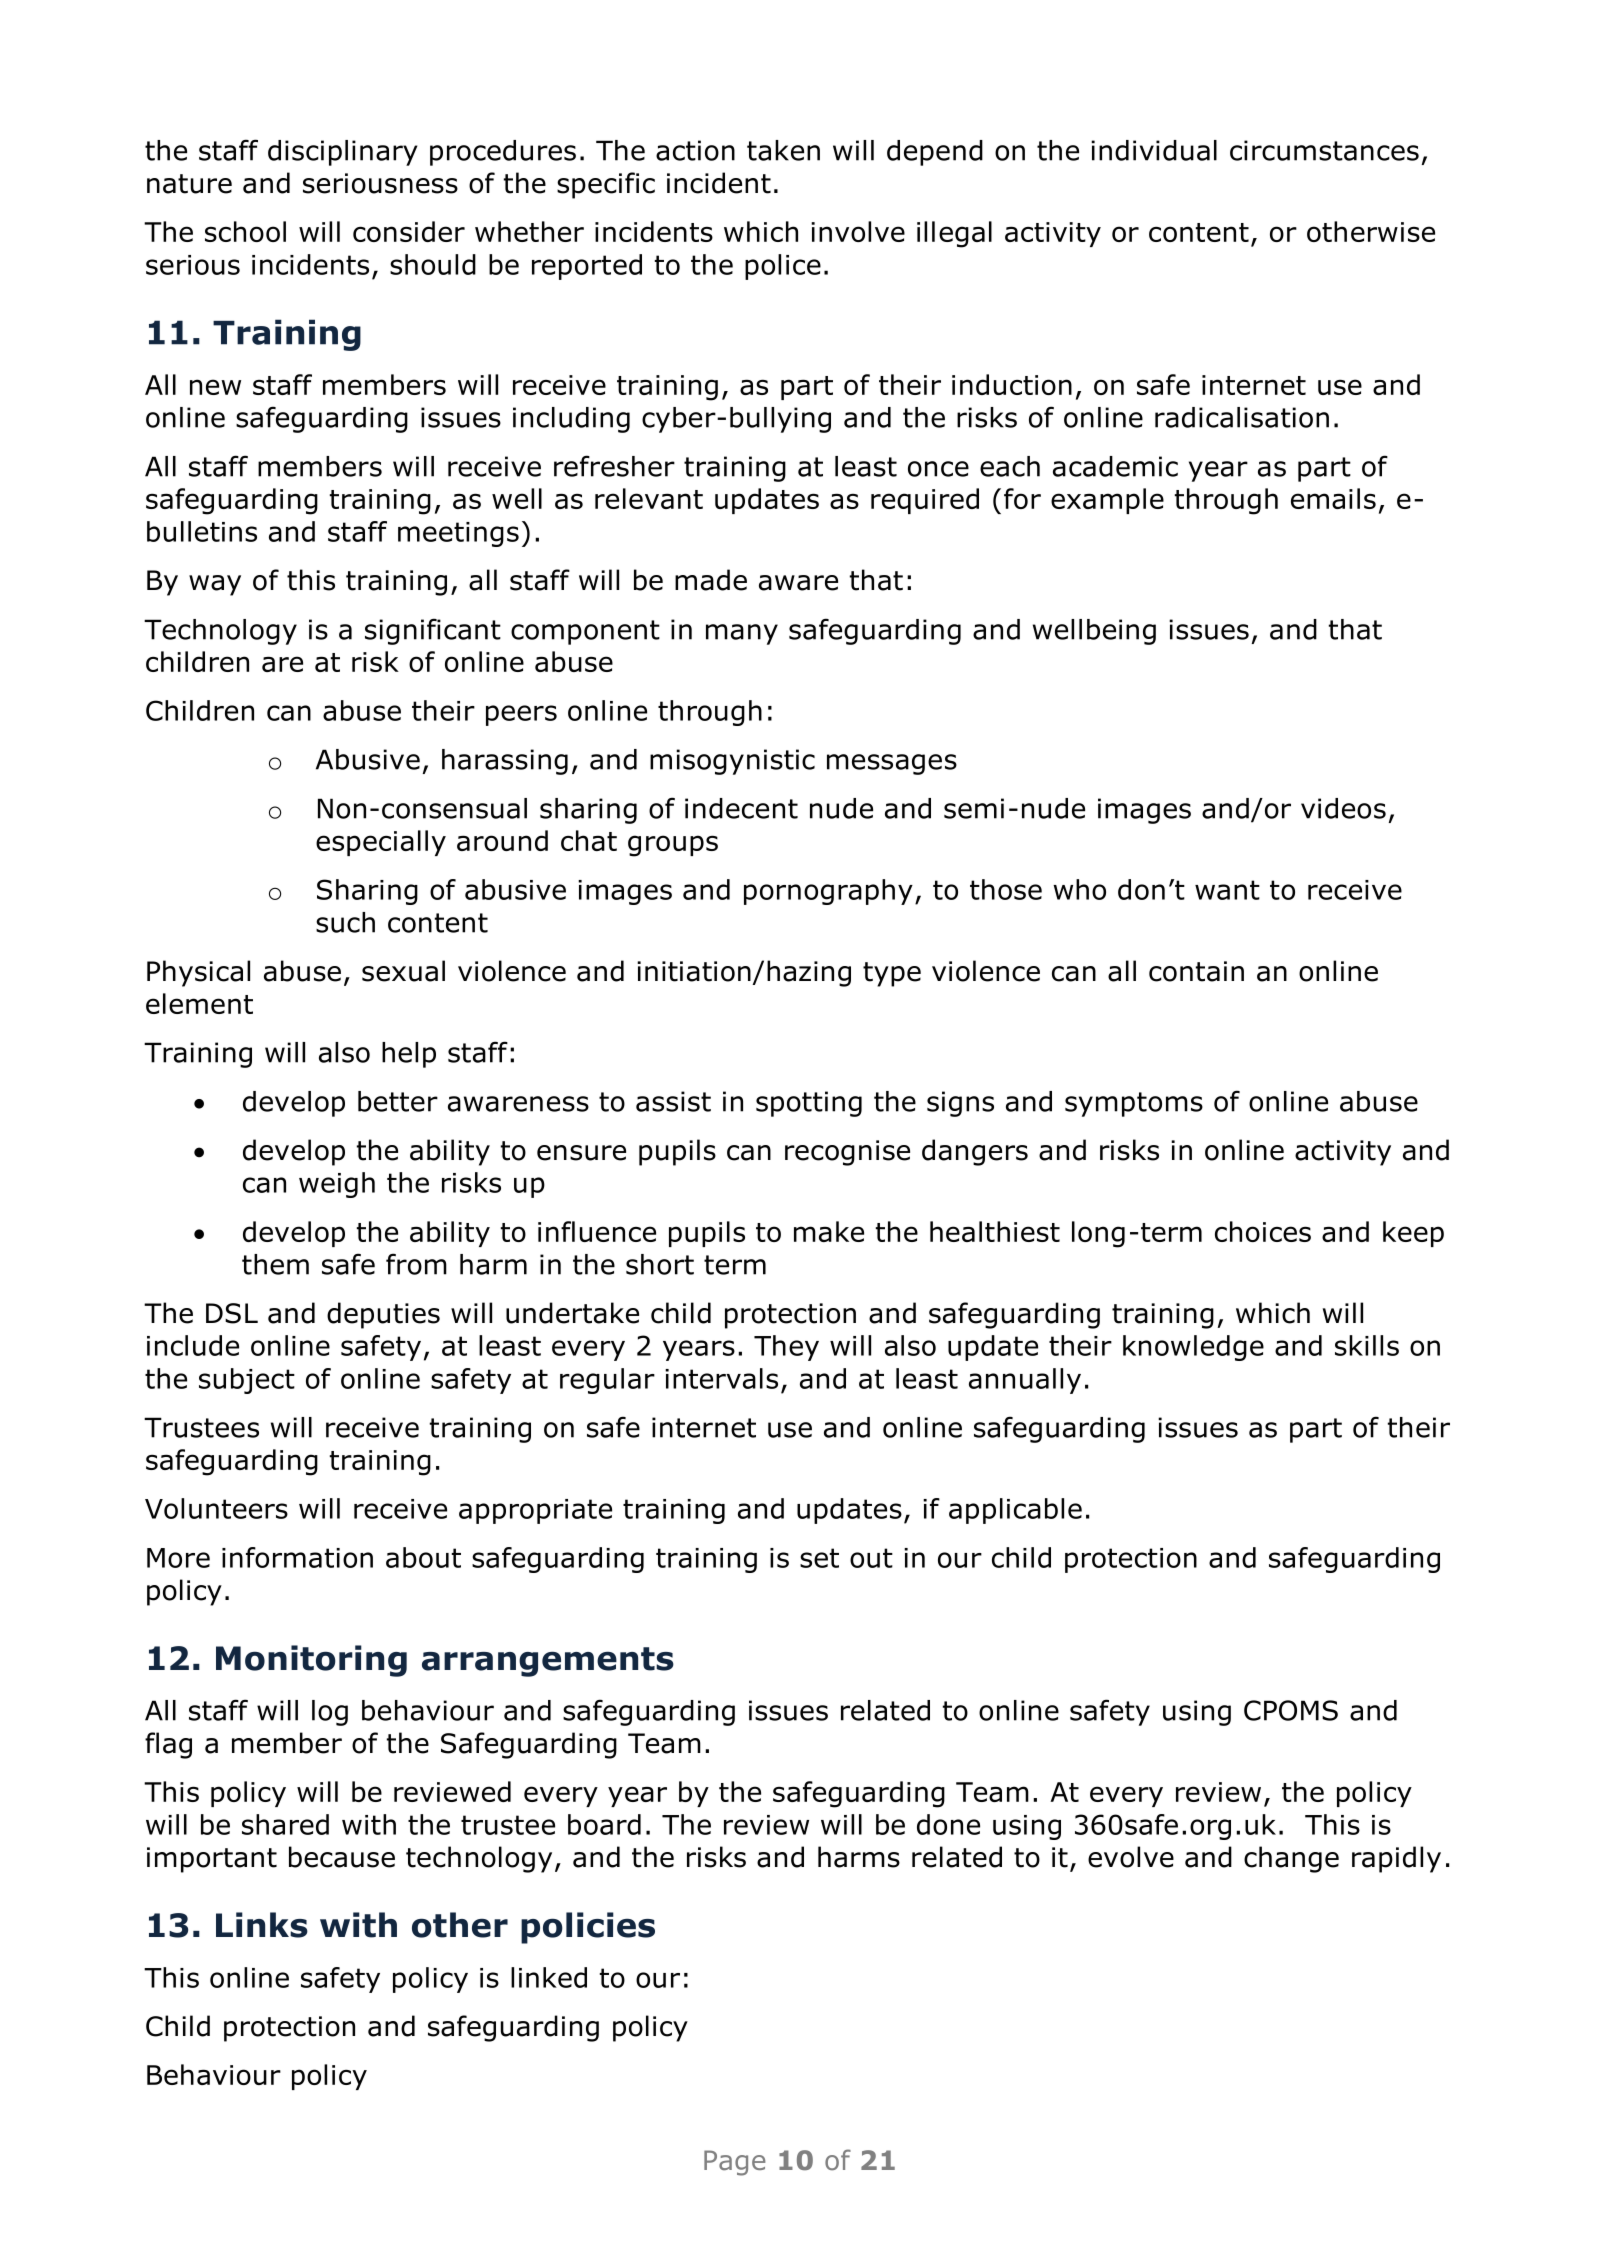 This document has height=2263, width=1599. Describe the element at coordinates (1324, 150) in the document. I see `circumstances` at that location.
